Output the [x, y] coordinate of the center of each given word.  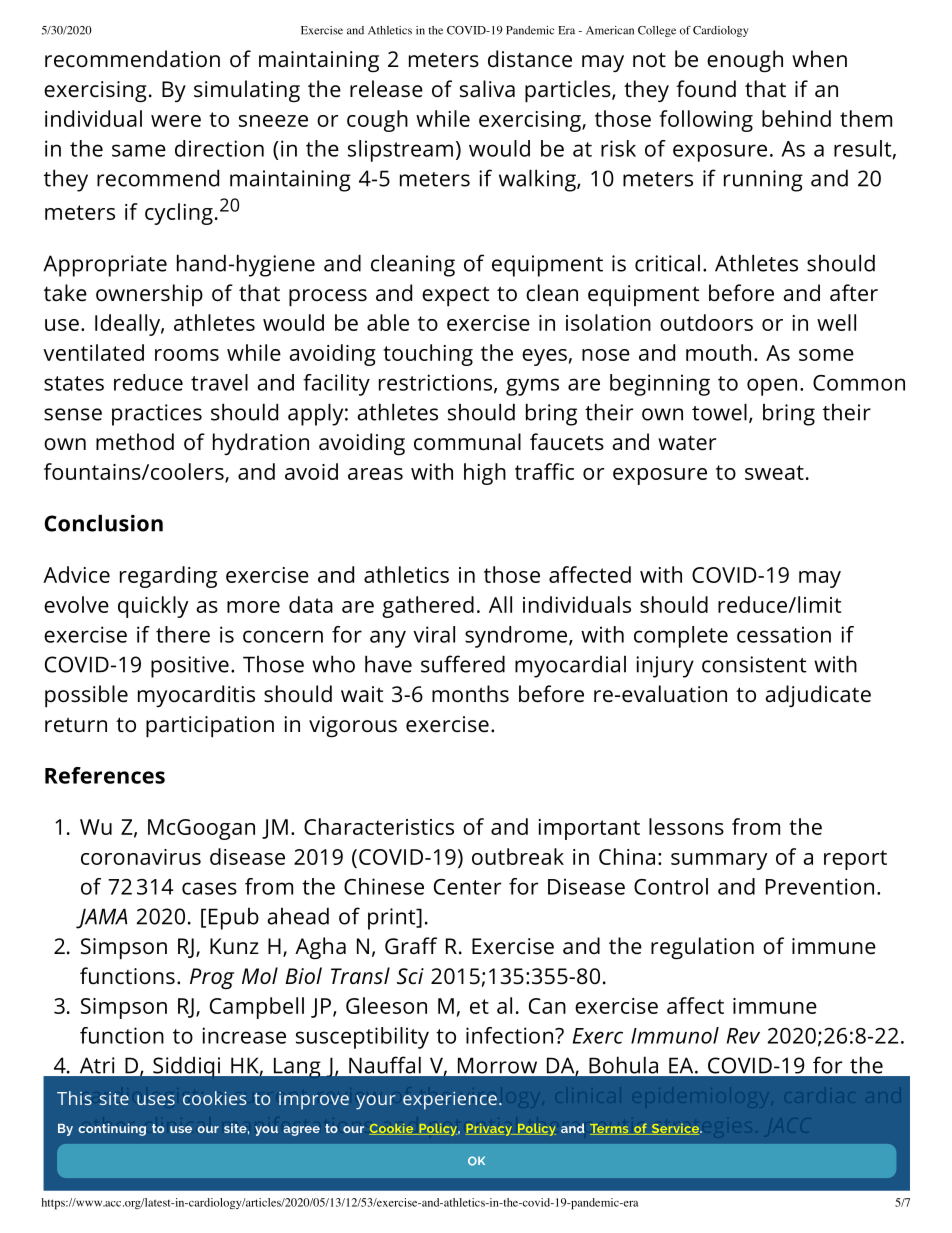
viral [434, 634]
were [176, 121]
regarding [168, 577]
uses [156, 1100]
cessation [784, 634]
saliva [487, 89]
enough [745, 61]
